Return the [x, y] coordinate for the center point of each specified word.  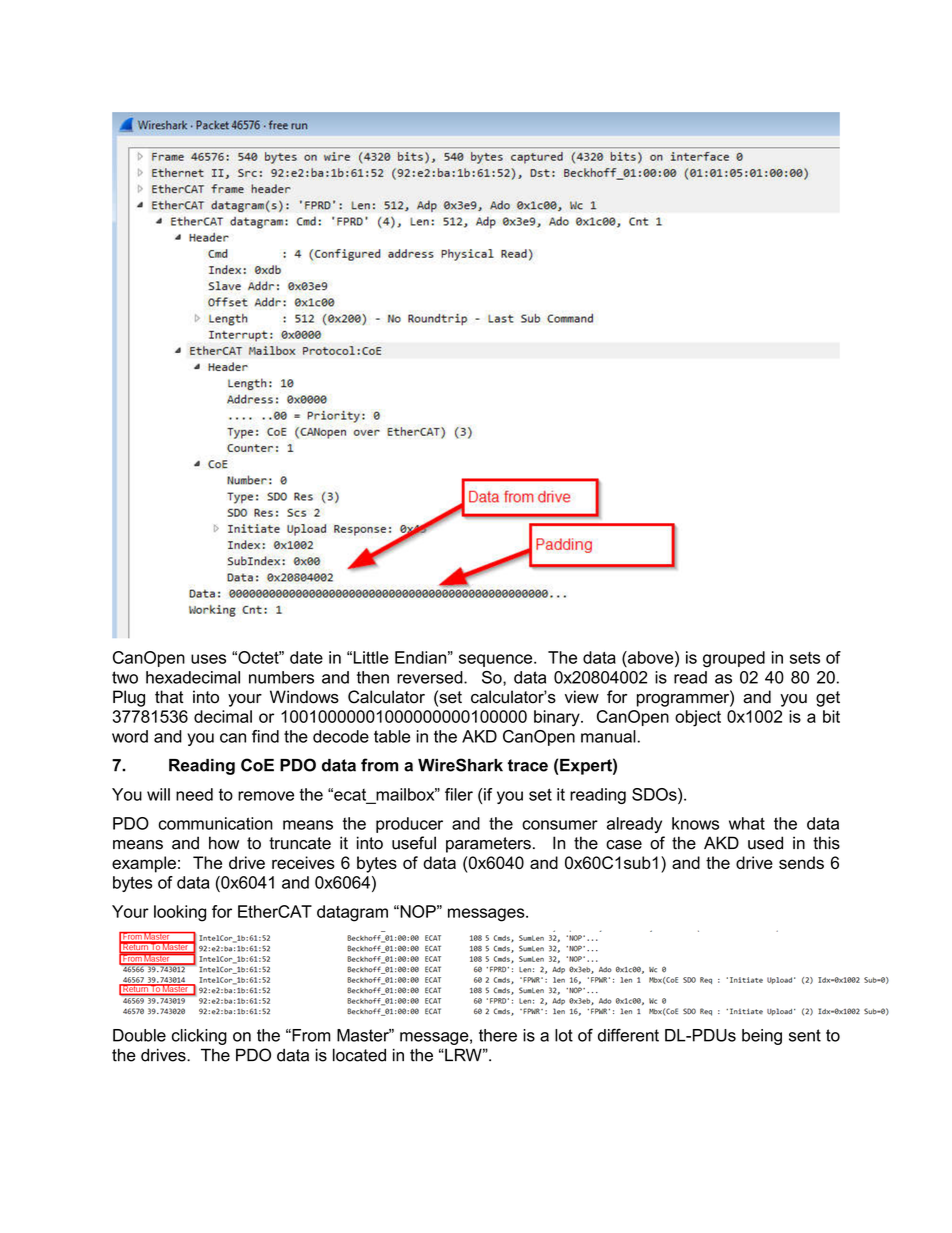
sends [801, 862]
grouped [734, 659]
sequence [497, 660]
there [498, 1035]
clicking [199, 1037]
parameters [488, 845]
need [194, 794]
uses [208, 659]
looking [180, 913]
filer [459, 794]
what [747, 823]
